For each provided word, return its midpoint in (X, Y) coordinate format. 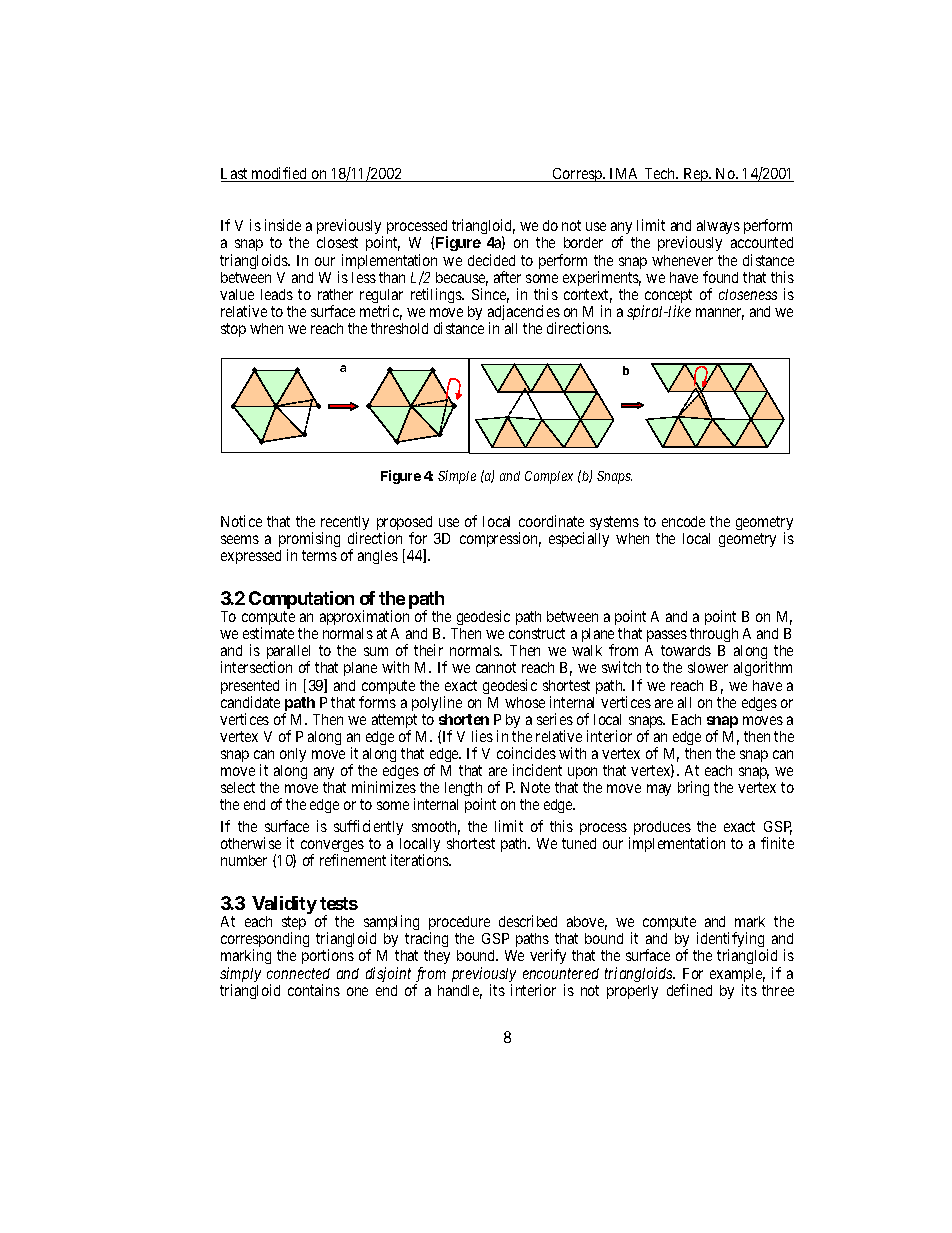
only (293, 755)
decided (491, 260)
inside (283, 225)
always (718, 229)
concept (667, 297)
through (714, 637)
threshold (399, 328)
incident (537, 770)
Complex (549, 477)
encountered (561, 973)
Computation (301, 601)
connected (298, 973)
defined (689, 990)
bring (693, 788)
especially (579, 539)
